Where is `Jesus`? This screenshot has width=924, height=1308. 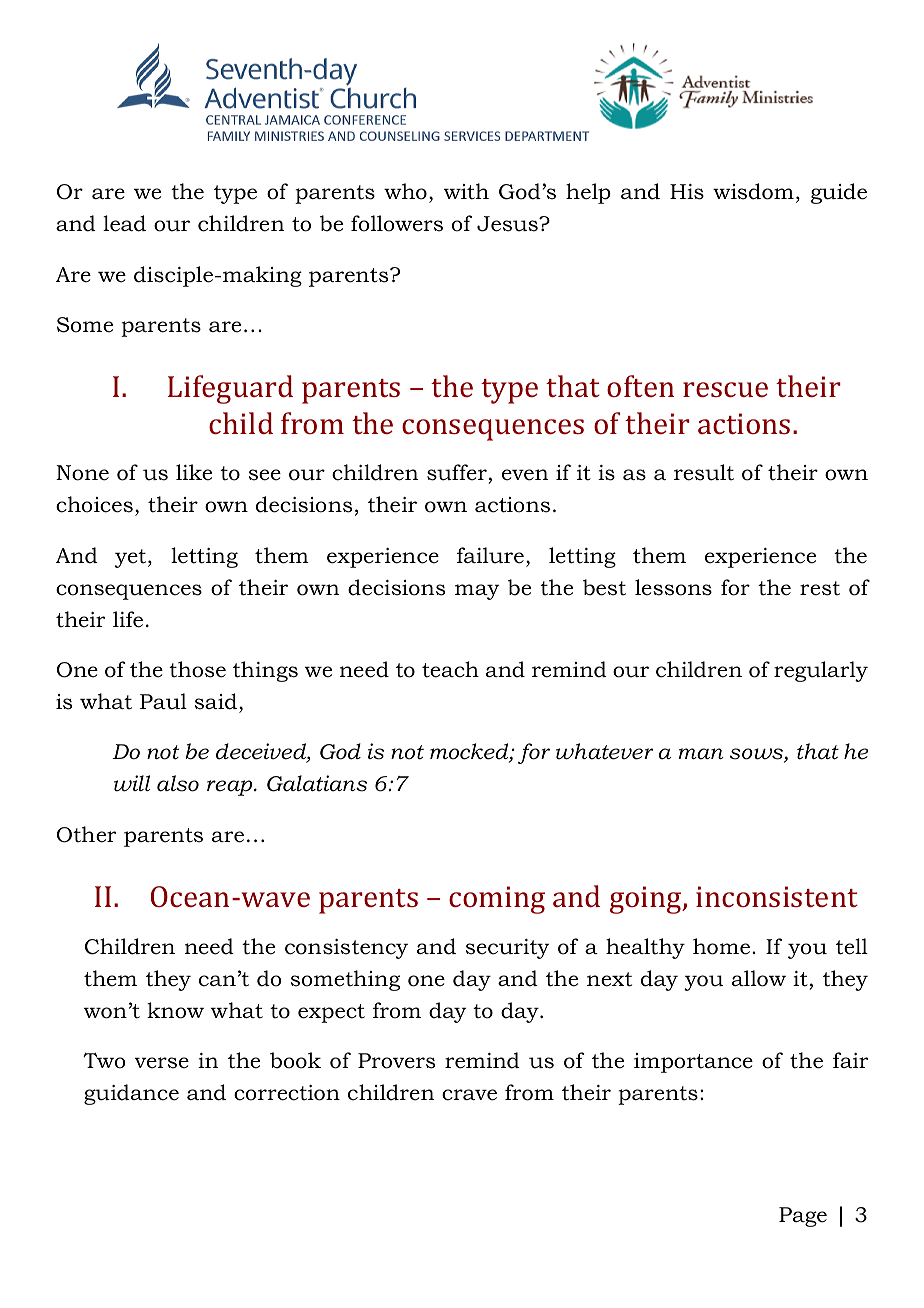
Jesus is located at coordinates (508, 224).
